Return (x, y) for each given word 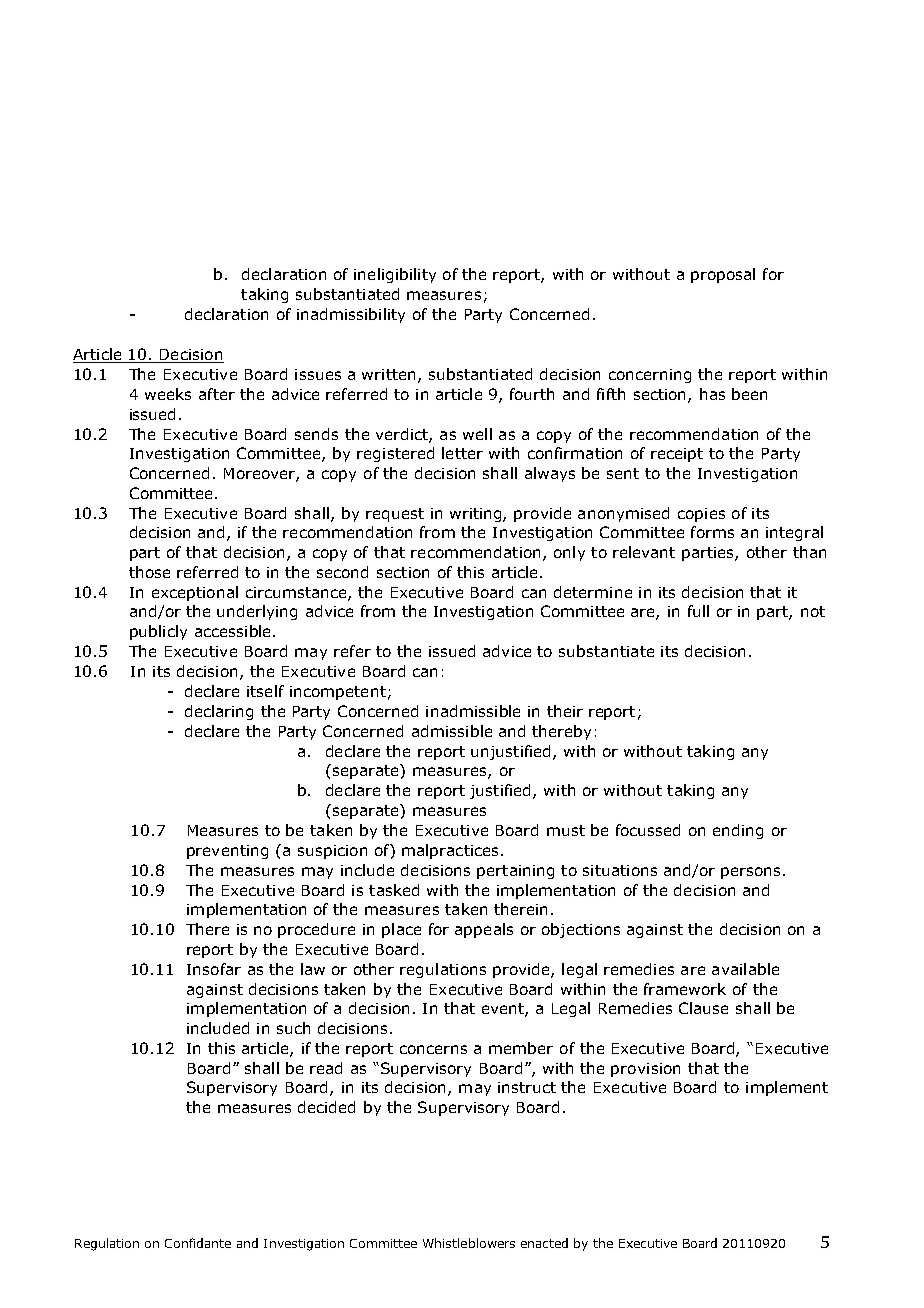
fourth (532, 394)
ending (738, 831)
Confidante (198, 1243)
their (565, 711)
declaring (219, 712)
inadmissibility (351, 315)
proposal (723, 275)
